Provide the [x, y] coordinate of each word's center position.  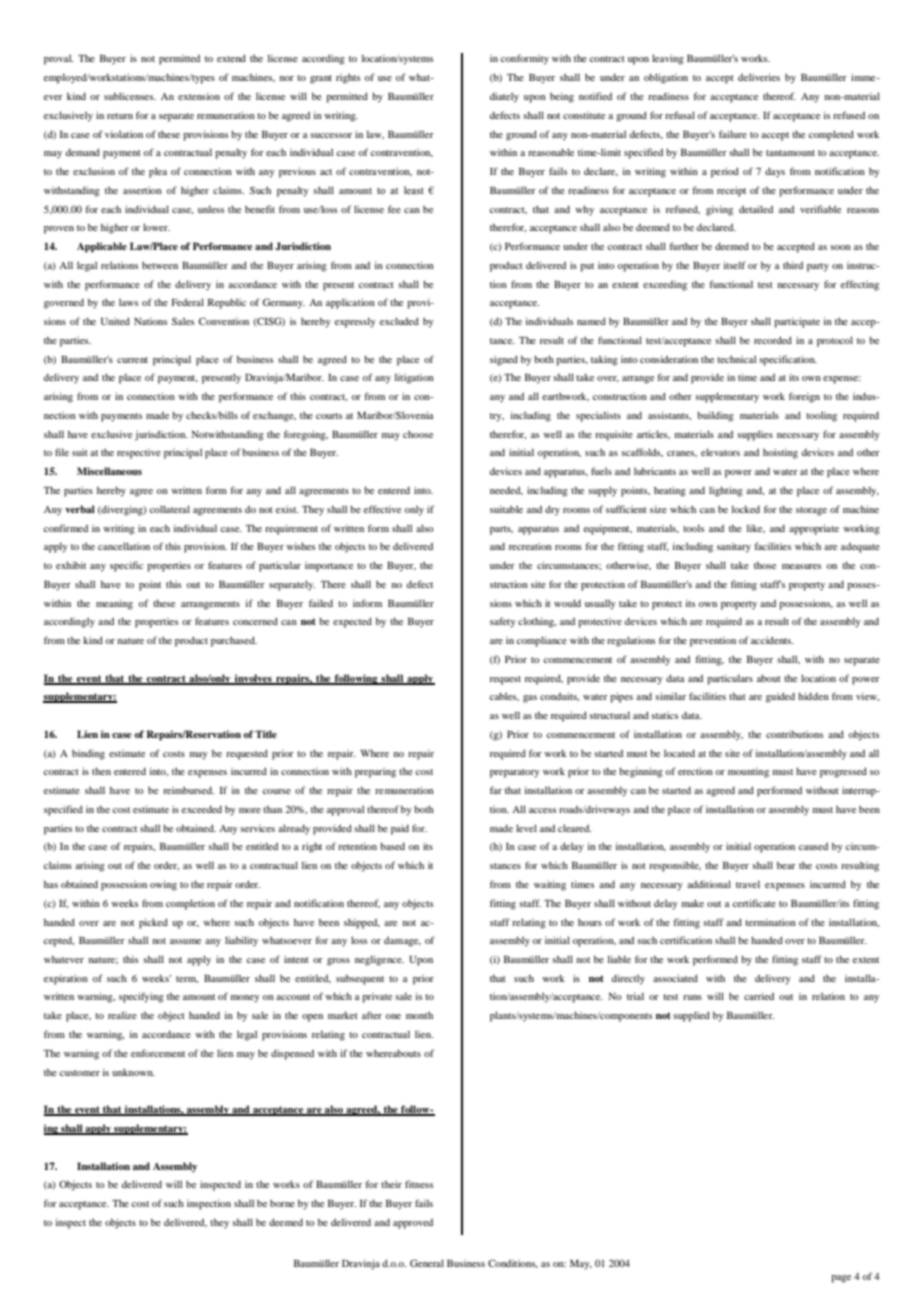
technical [736, 359]
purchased [234, 641]
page [841, 1279]
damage [402, 942]
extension [199, 96]
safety [503, 622]
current [132, 360]
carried [759, 996]
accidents [772, 640]
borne [282, 1203]
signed [504, 360]
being [562, 97]
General [427, 1263]
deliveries [759, 77]
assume [185, 941]
